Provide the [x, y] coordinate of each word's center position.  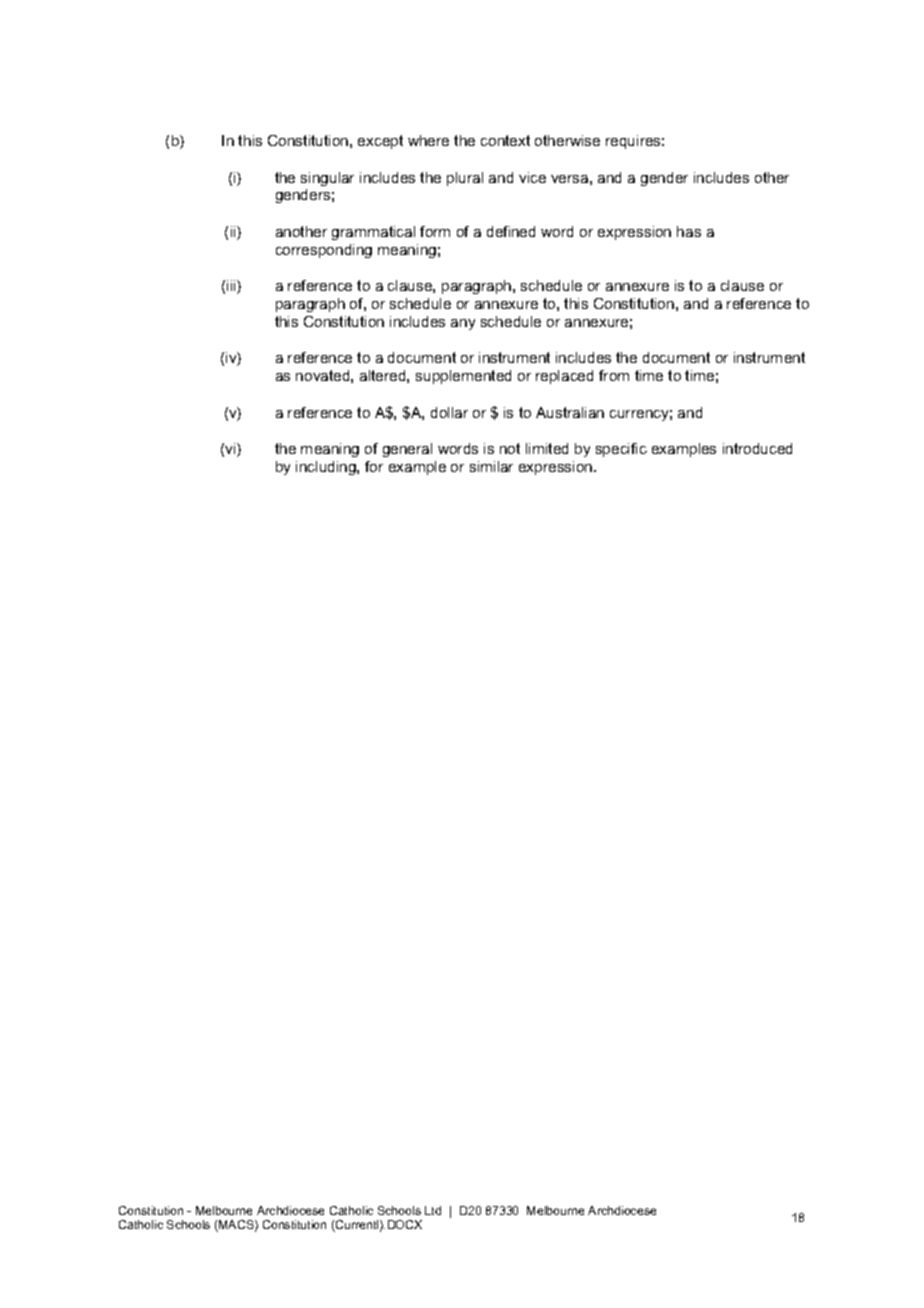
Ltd [433, 1210]
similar [491, 466]
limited [547, 448]
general [407, 450]
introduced [757, 448]
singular [327, 179]
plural [465, 179]
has [689, 231]
